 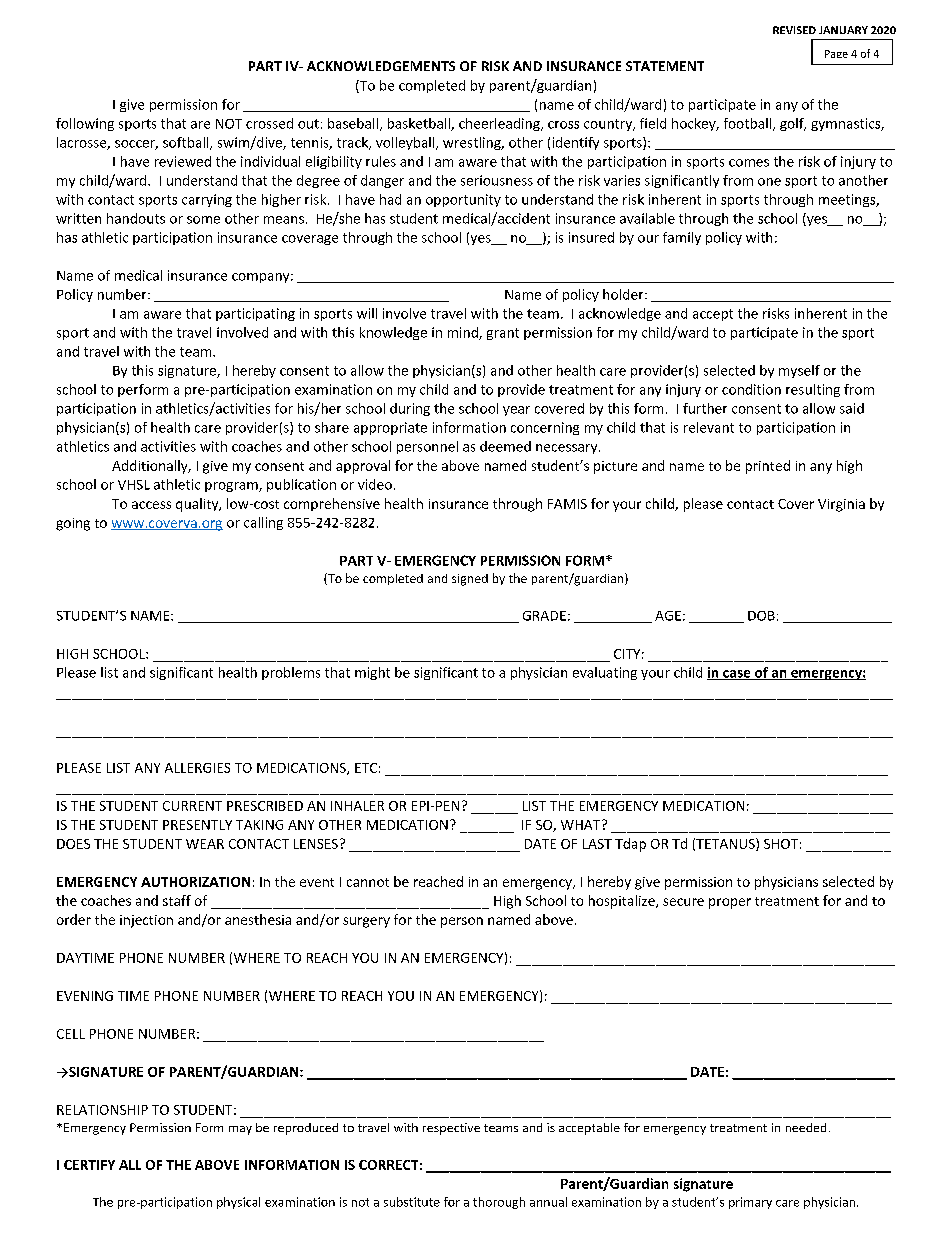 I want to click on softball, so click(x=187, y=143).
